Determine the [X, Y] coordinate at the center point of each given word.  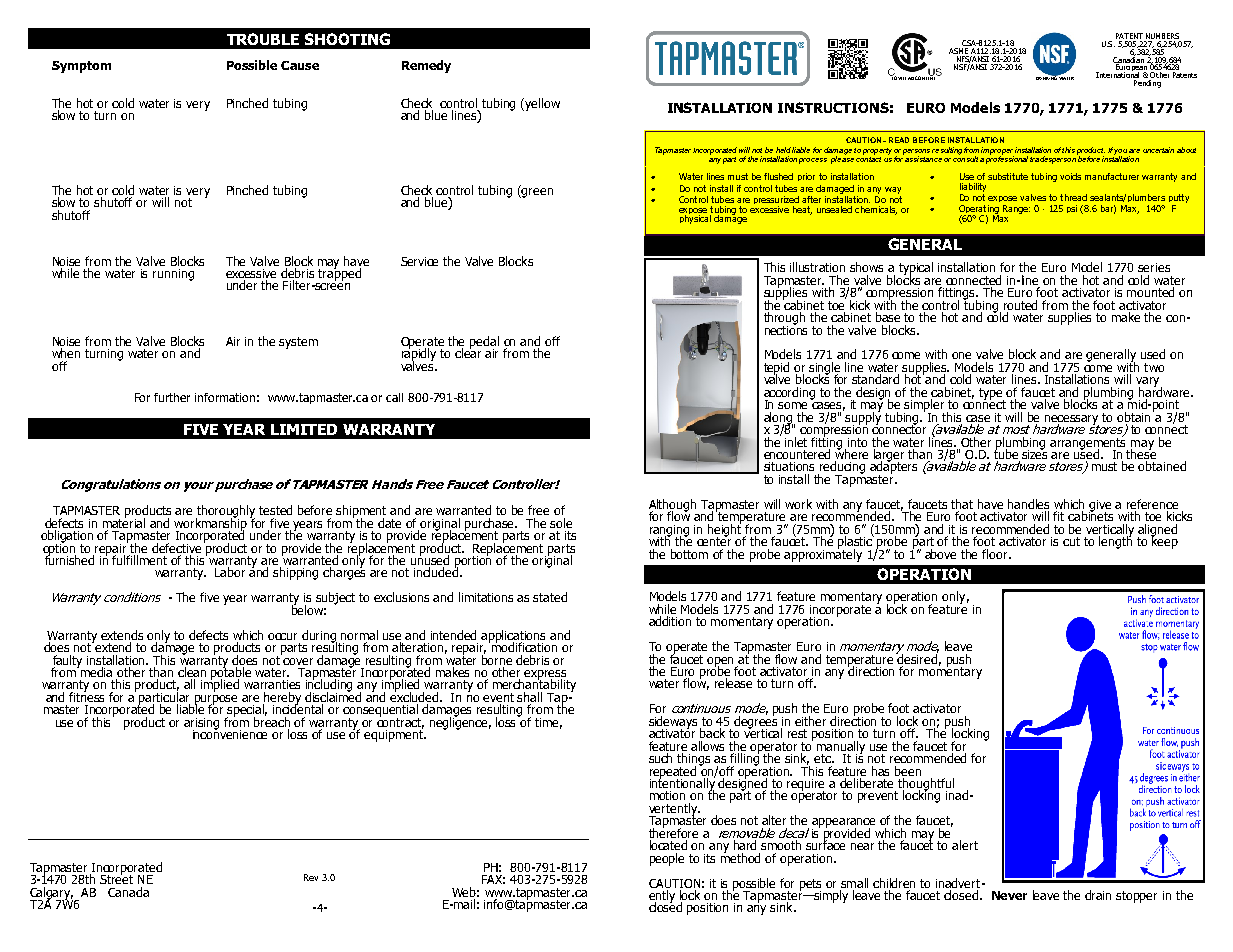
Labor [230, 572]
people [667, 859]
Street [116, 878]
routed [1020, 305]
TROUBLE [263, 39]
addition [670, 621]
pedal [484, 343]
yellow [542, 104]
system [298, 343]
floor [996, 554]
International [1117, 75]
